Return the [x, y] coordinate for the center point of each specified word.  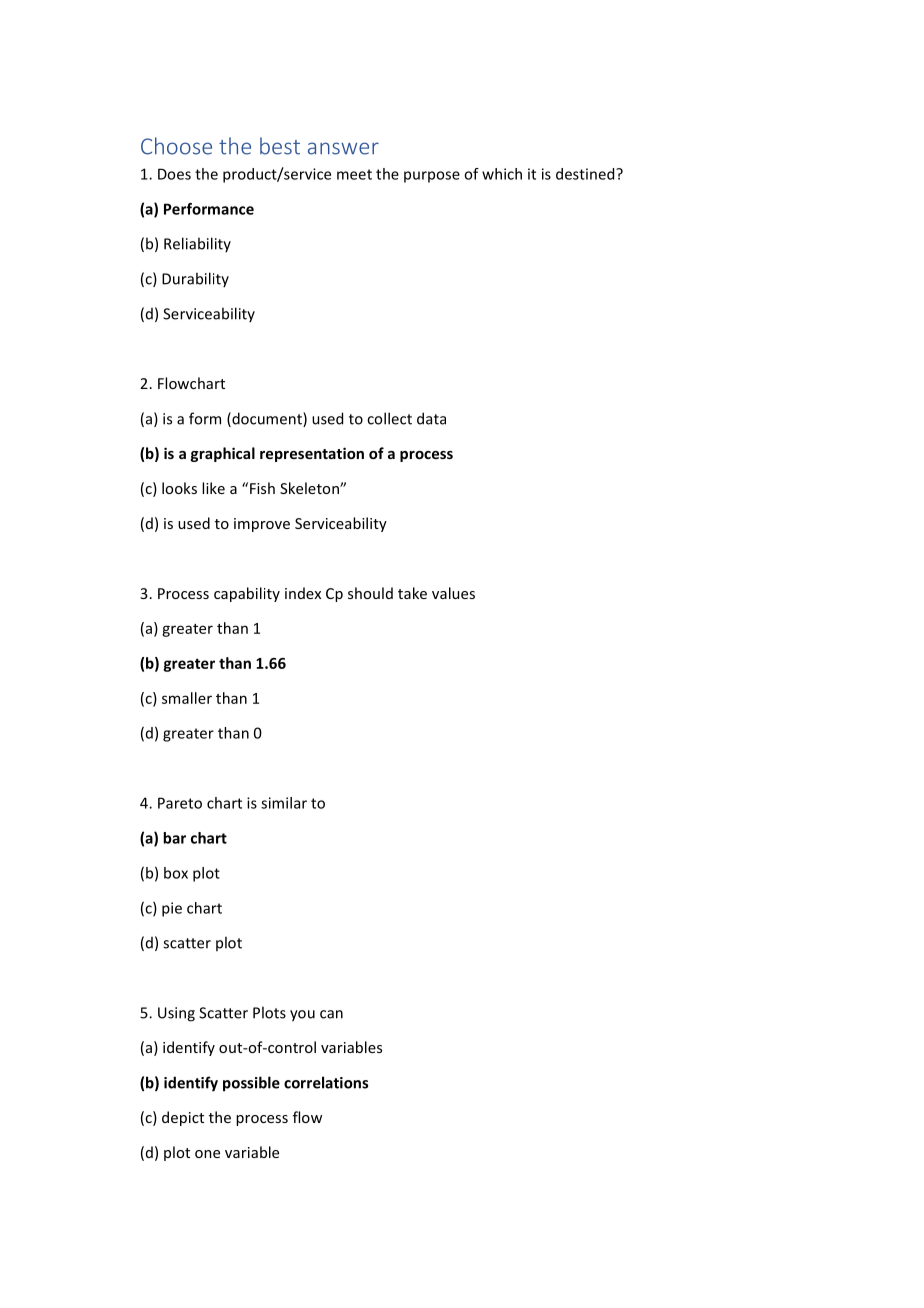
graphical [223, 454]
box [176, 873]
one [207, 1154]
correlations [326, 1082]
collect [389, 418]
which [502, 174]
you [302, 1016]
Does [174, 174]
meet [354, 174]
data [431, 418]
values [453, 593]
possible [251, 1084]
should [370, 593]
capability [247, 594]
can [331, 1014]
